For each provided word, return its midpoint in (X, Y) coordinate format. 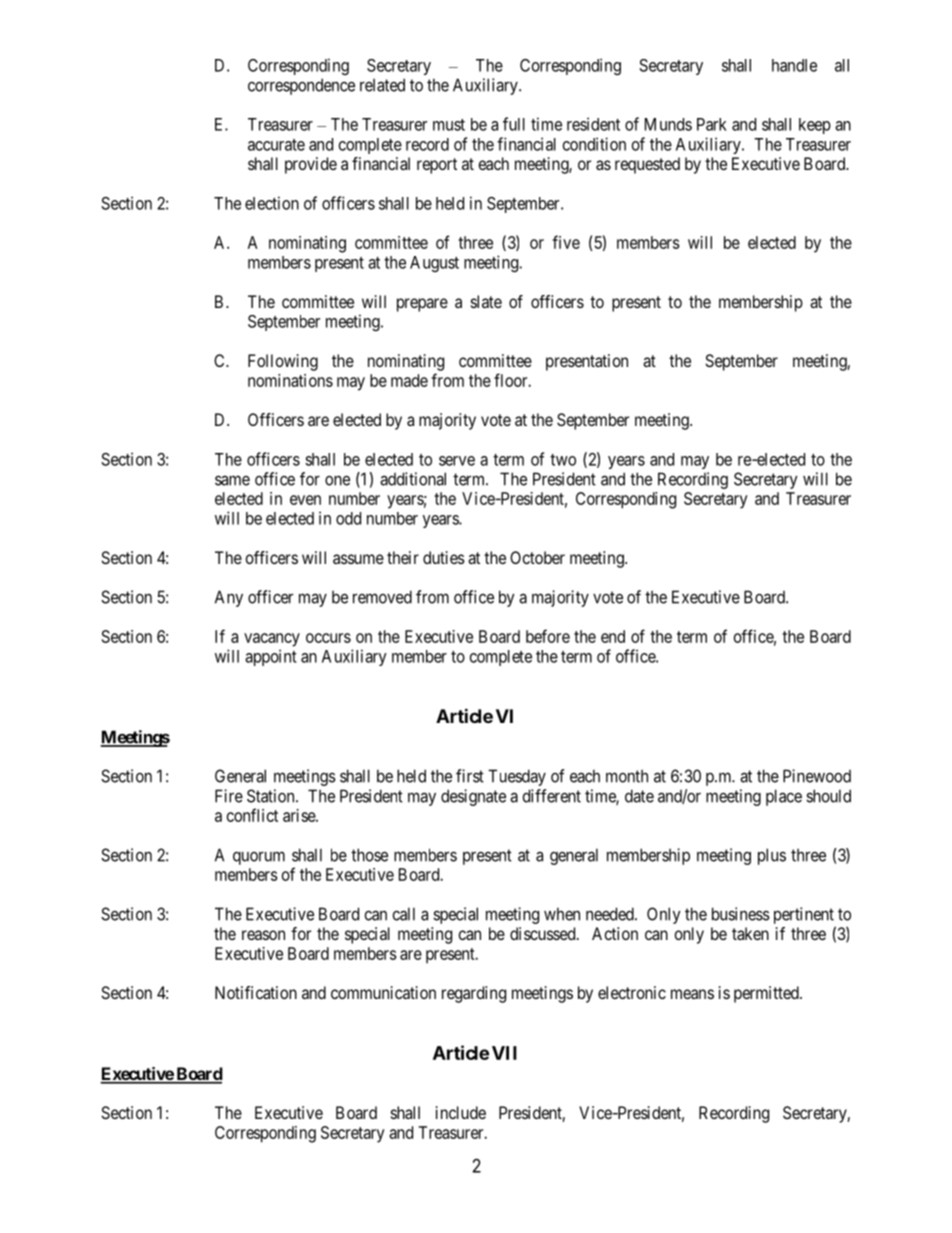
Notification (256, 992)
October (537, 557)
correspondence (301, 86)
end (613, 636)
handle (794, 65)
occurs (328, 638)
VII (504, 1053)
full (514, 124)
